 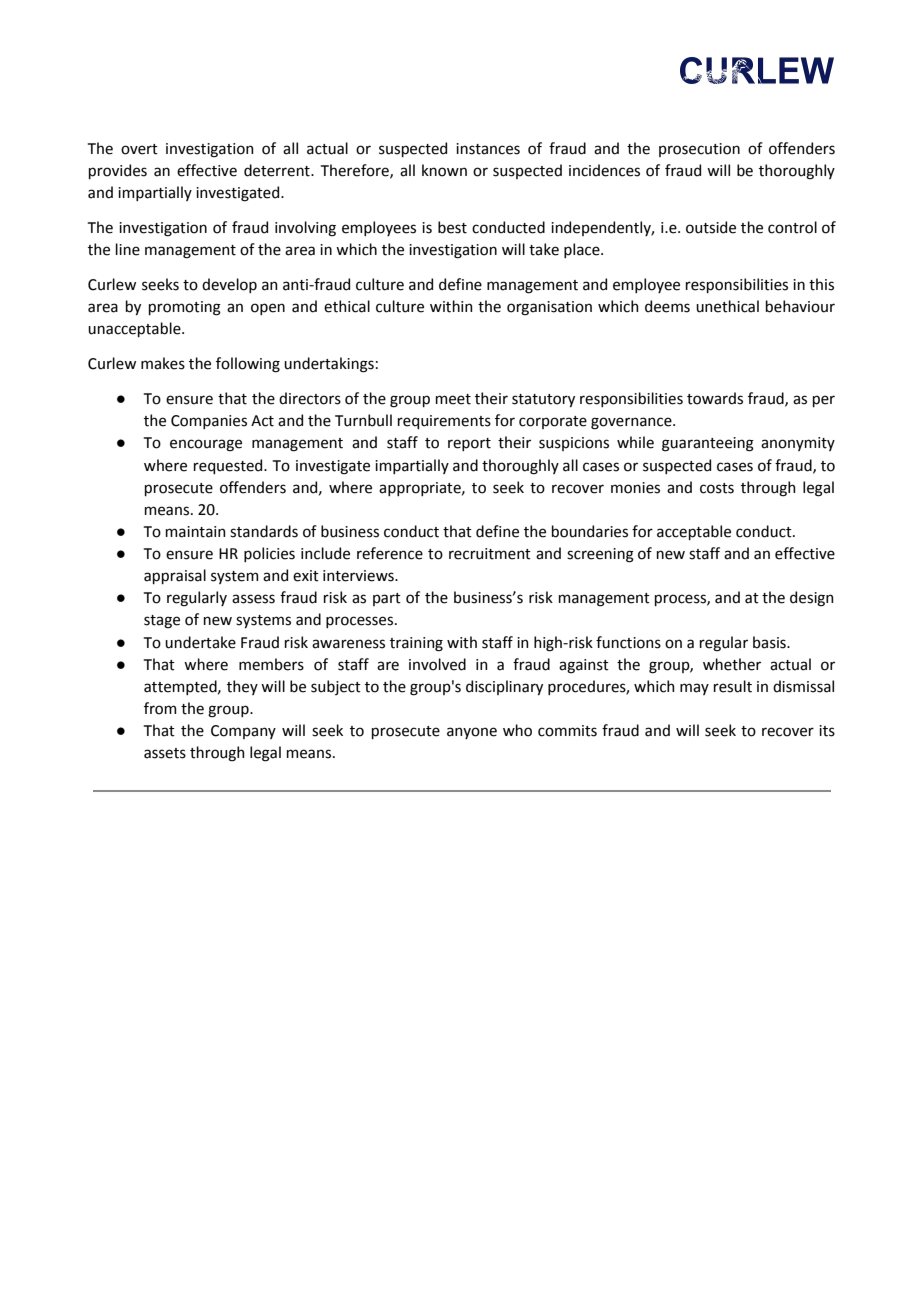 I want to click on recruitment, so click(x=490, y=554).
